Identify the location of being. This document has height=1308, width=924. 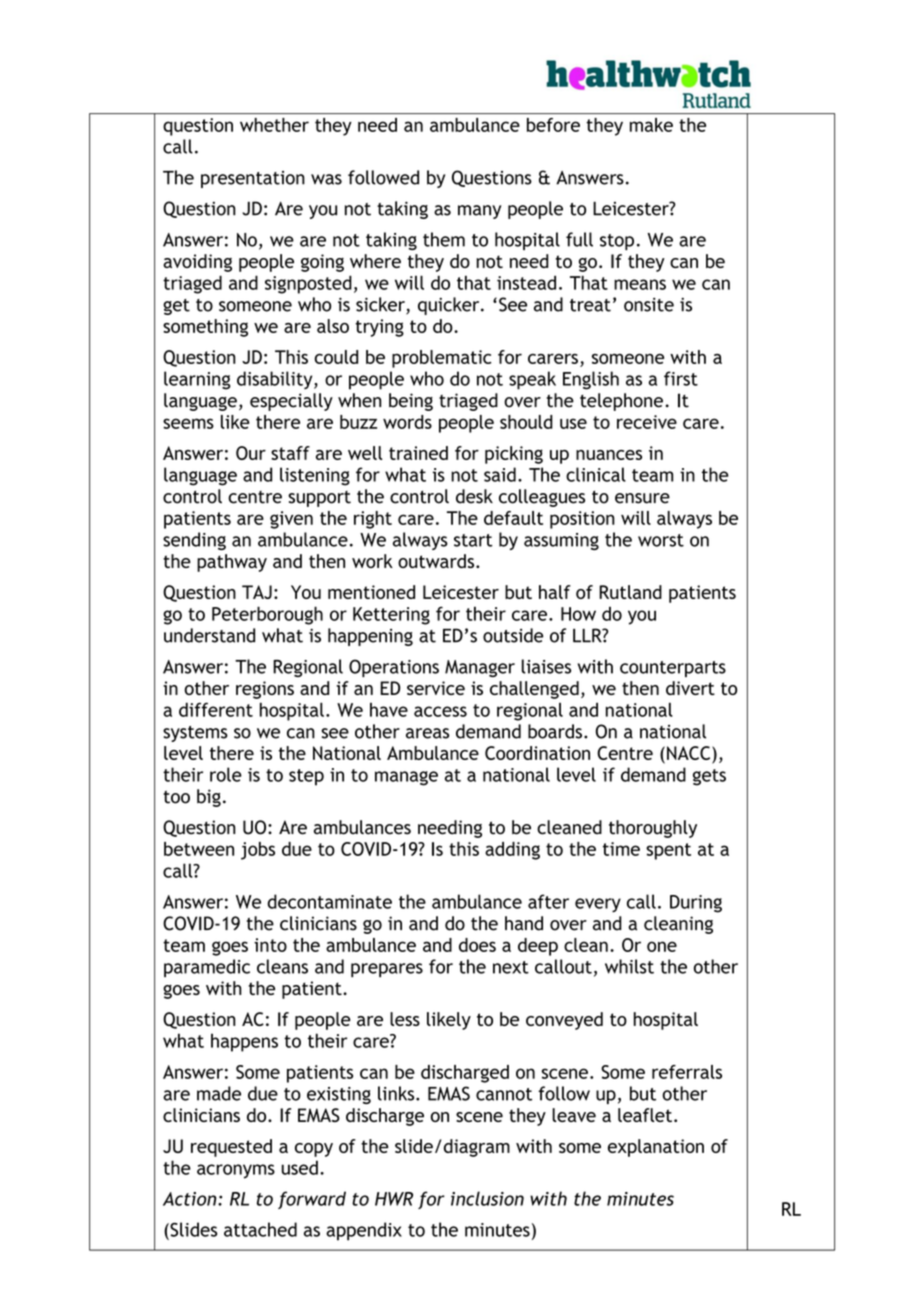
(411, 402).
